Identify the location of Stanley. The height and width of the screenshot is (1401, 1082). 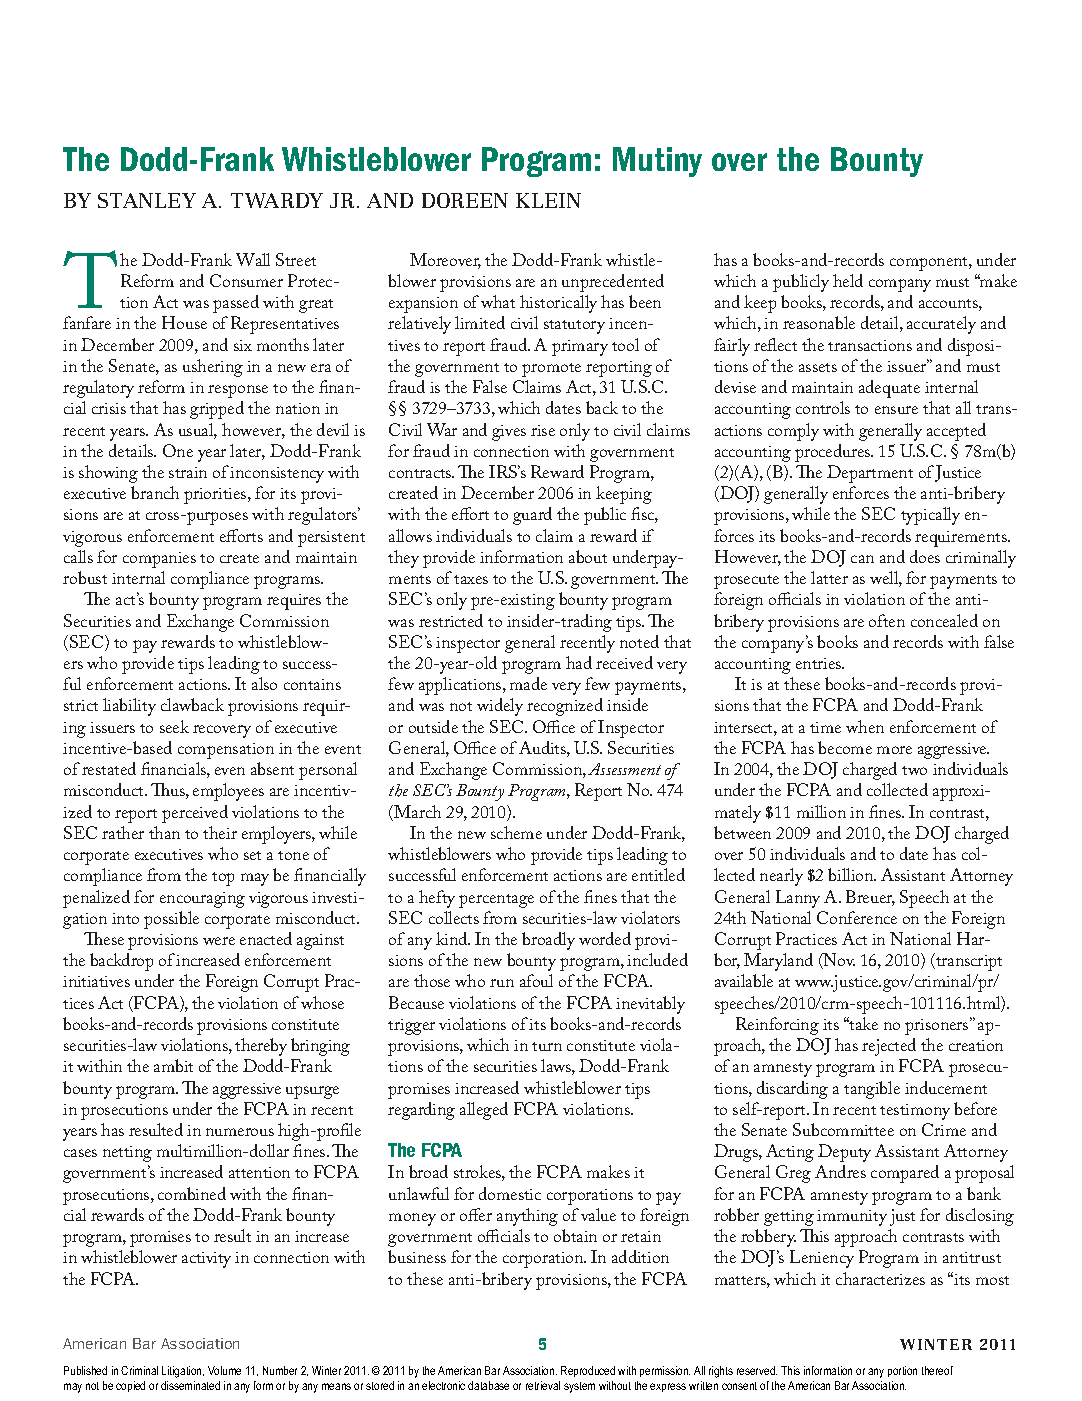
(147, 200).
